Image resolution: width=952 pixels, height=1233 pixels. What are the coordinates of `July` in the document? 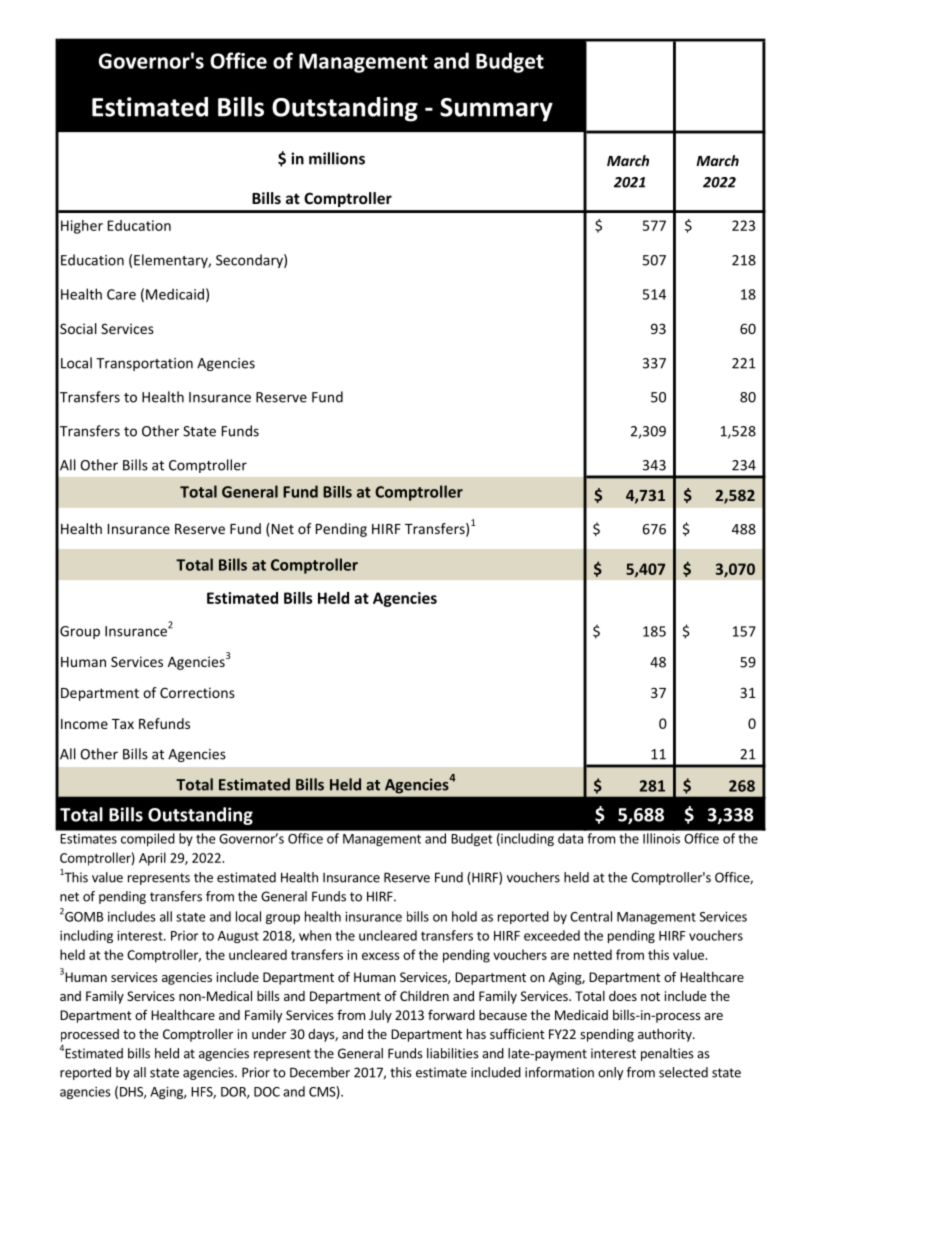 It's located at (380, 1016).
